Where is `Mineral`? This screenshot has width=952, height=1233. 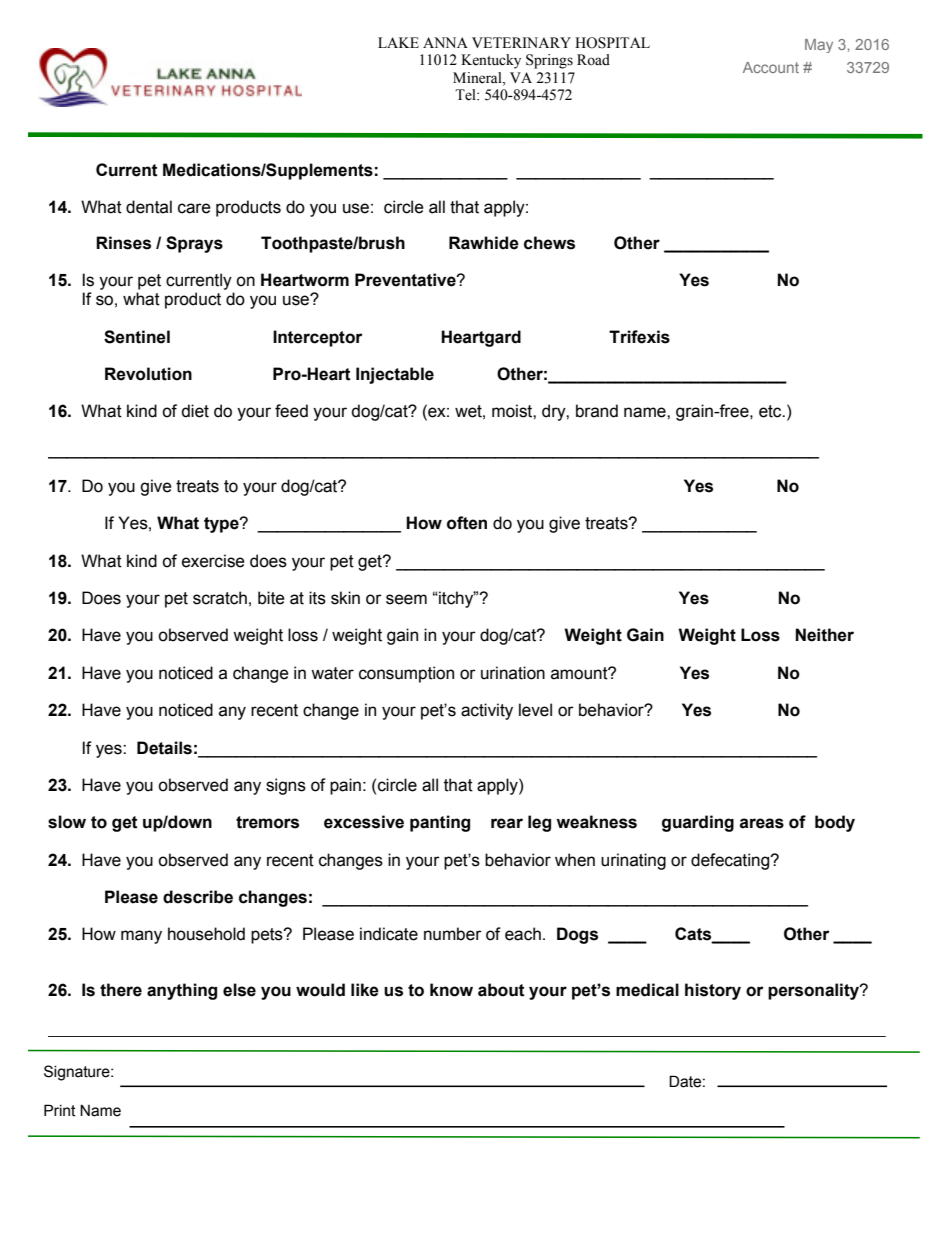
Mineral is located at coordinates (478, 78).
